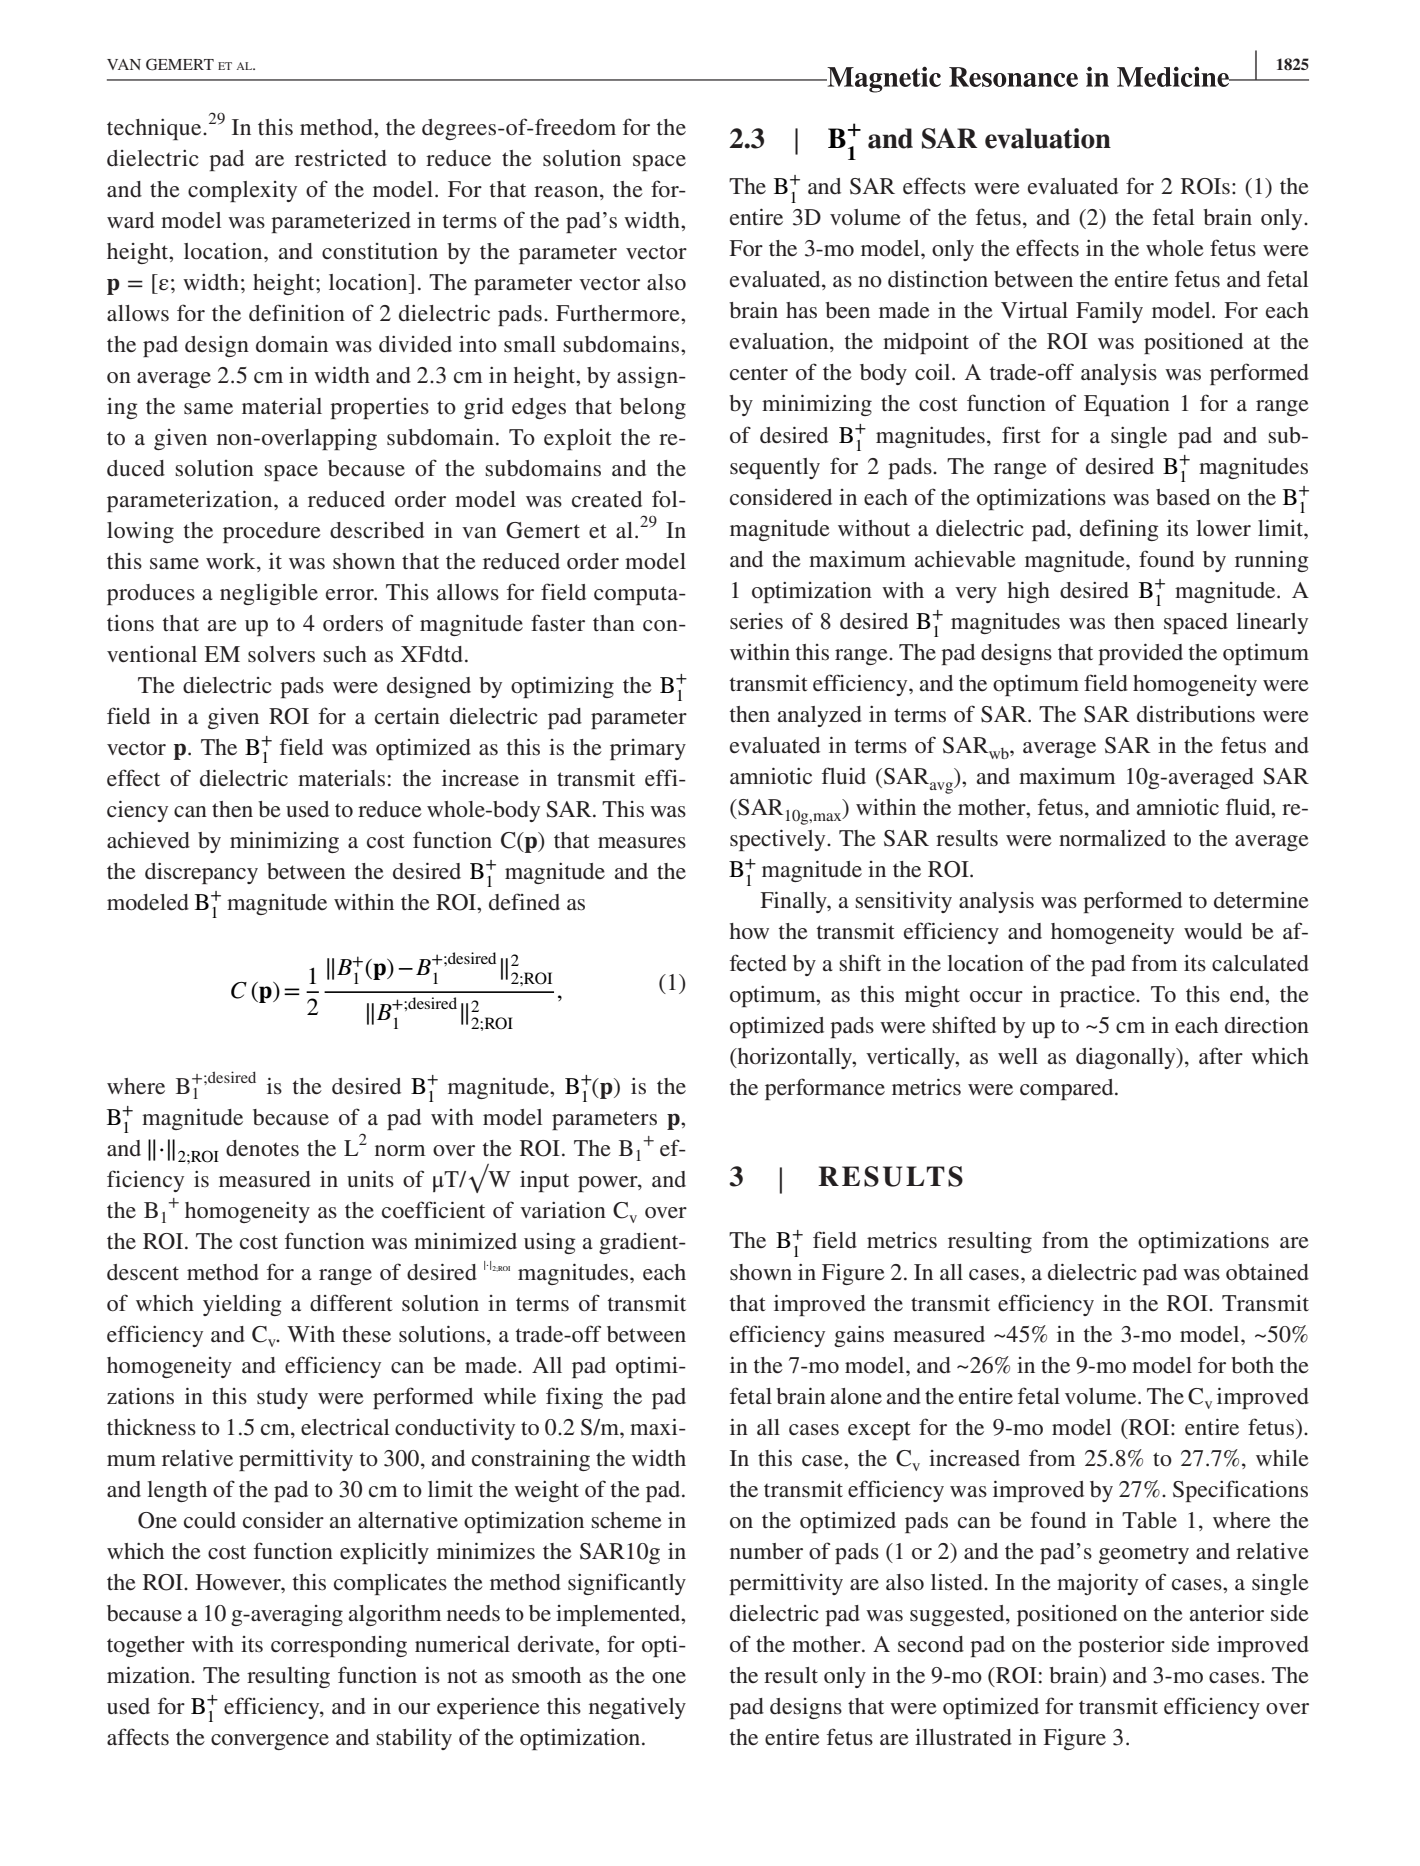  Describe the element at coordinates (272, 532) in the screenshot. I see `procedure` at that location.
